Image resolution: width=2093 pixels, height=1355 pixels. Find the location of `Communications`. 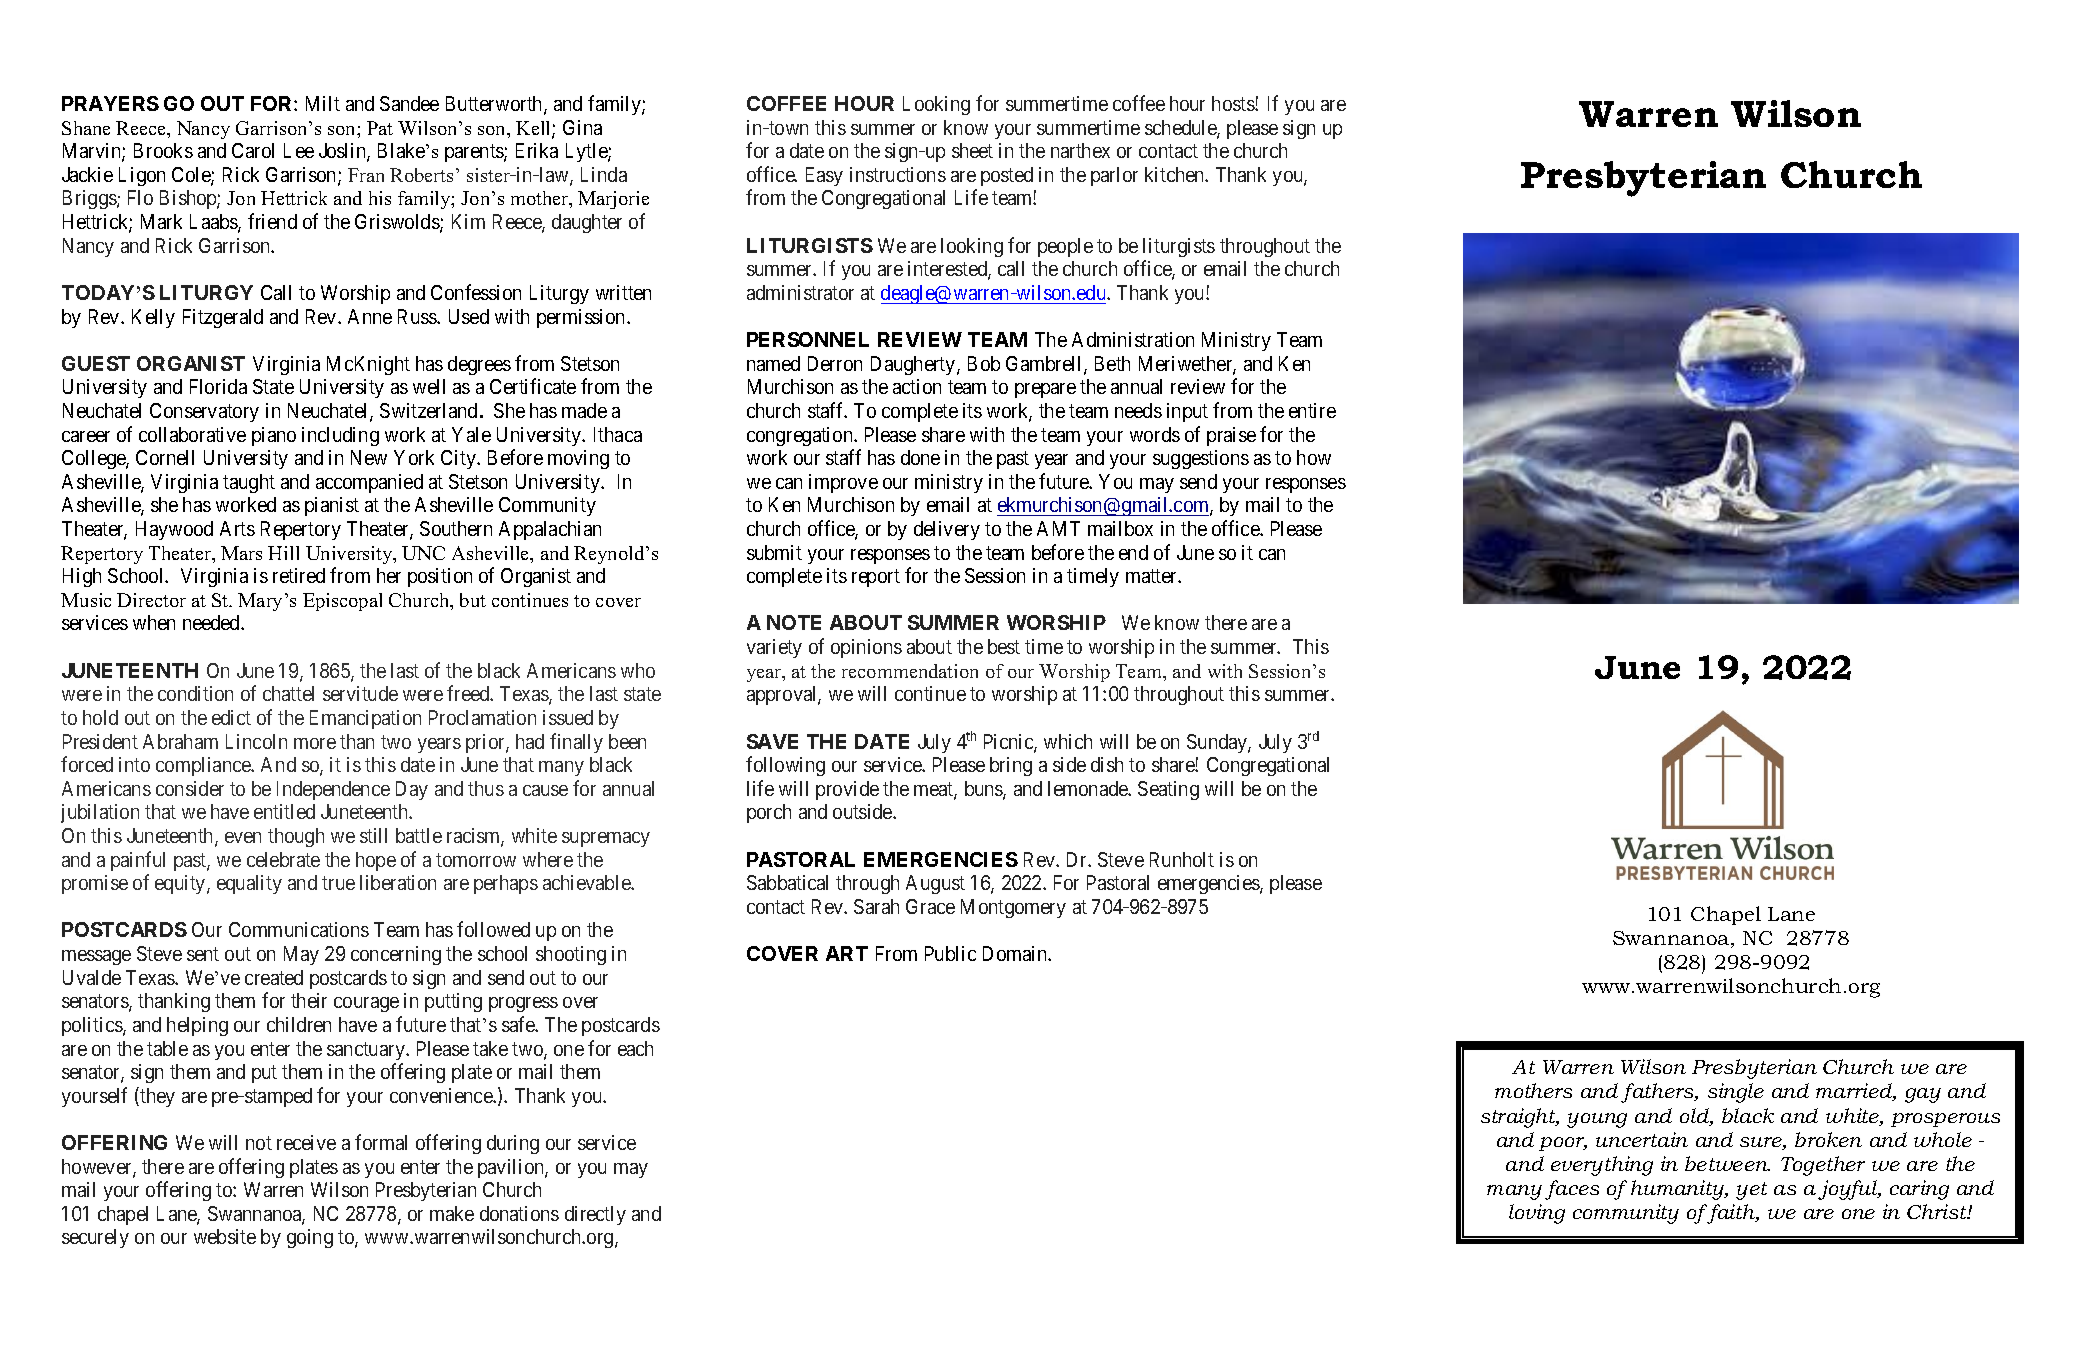

Communications is located at coordinates (299, 929).
